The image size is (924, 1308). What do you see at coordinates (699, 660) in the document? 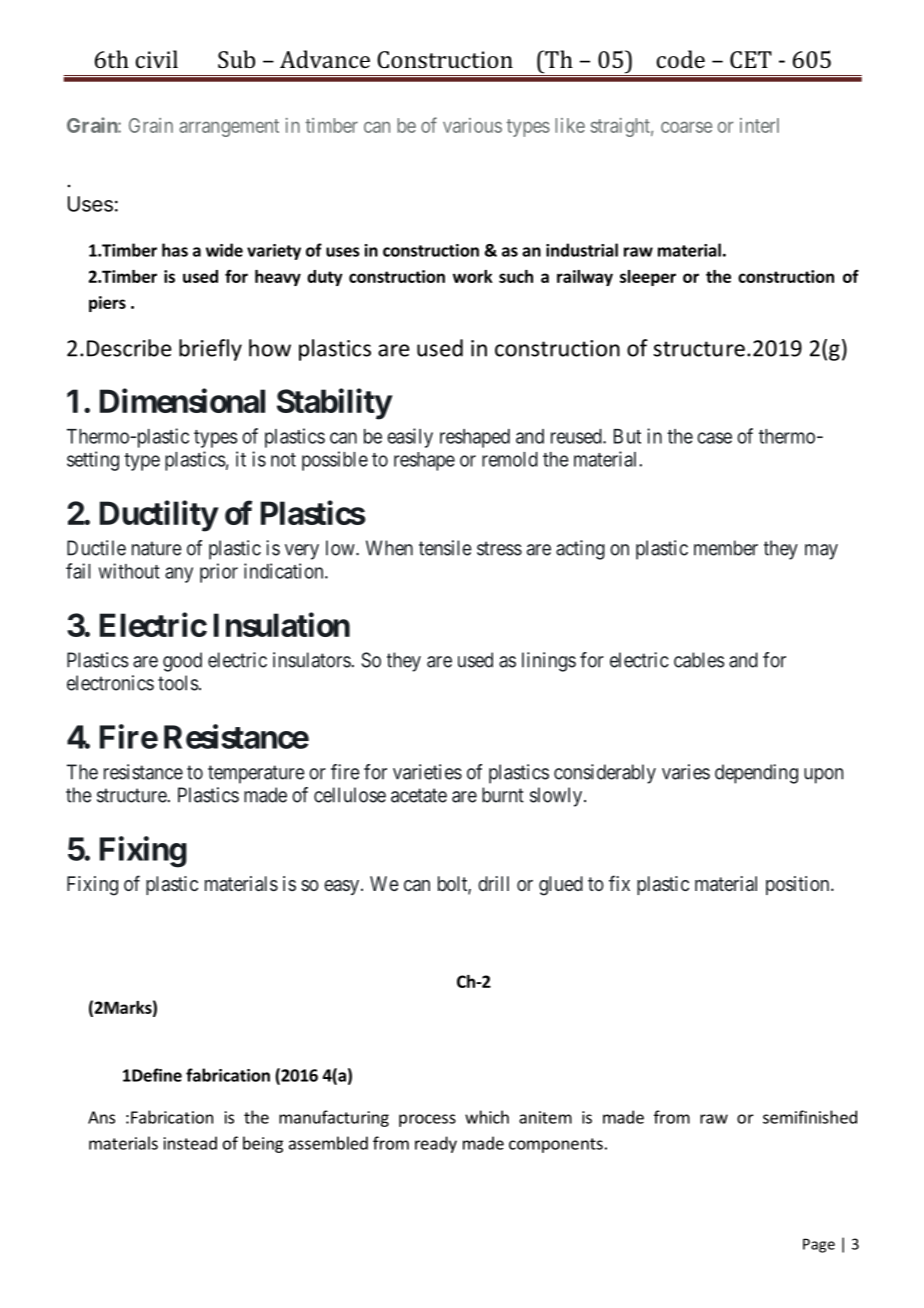
I see `cables` at bounding box center [699, 660].
